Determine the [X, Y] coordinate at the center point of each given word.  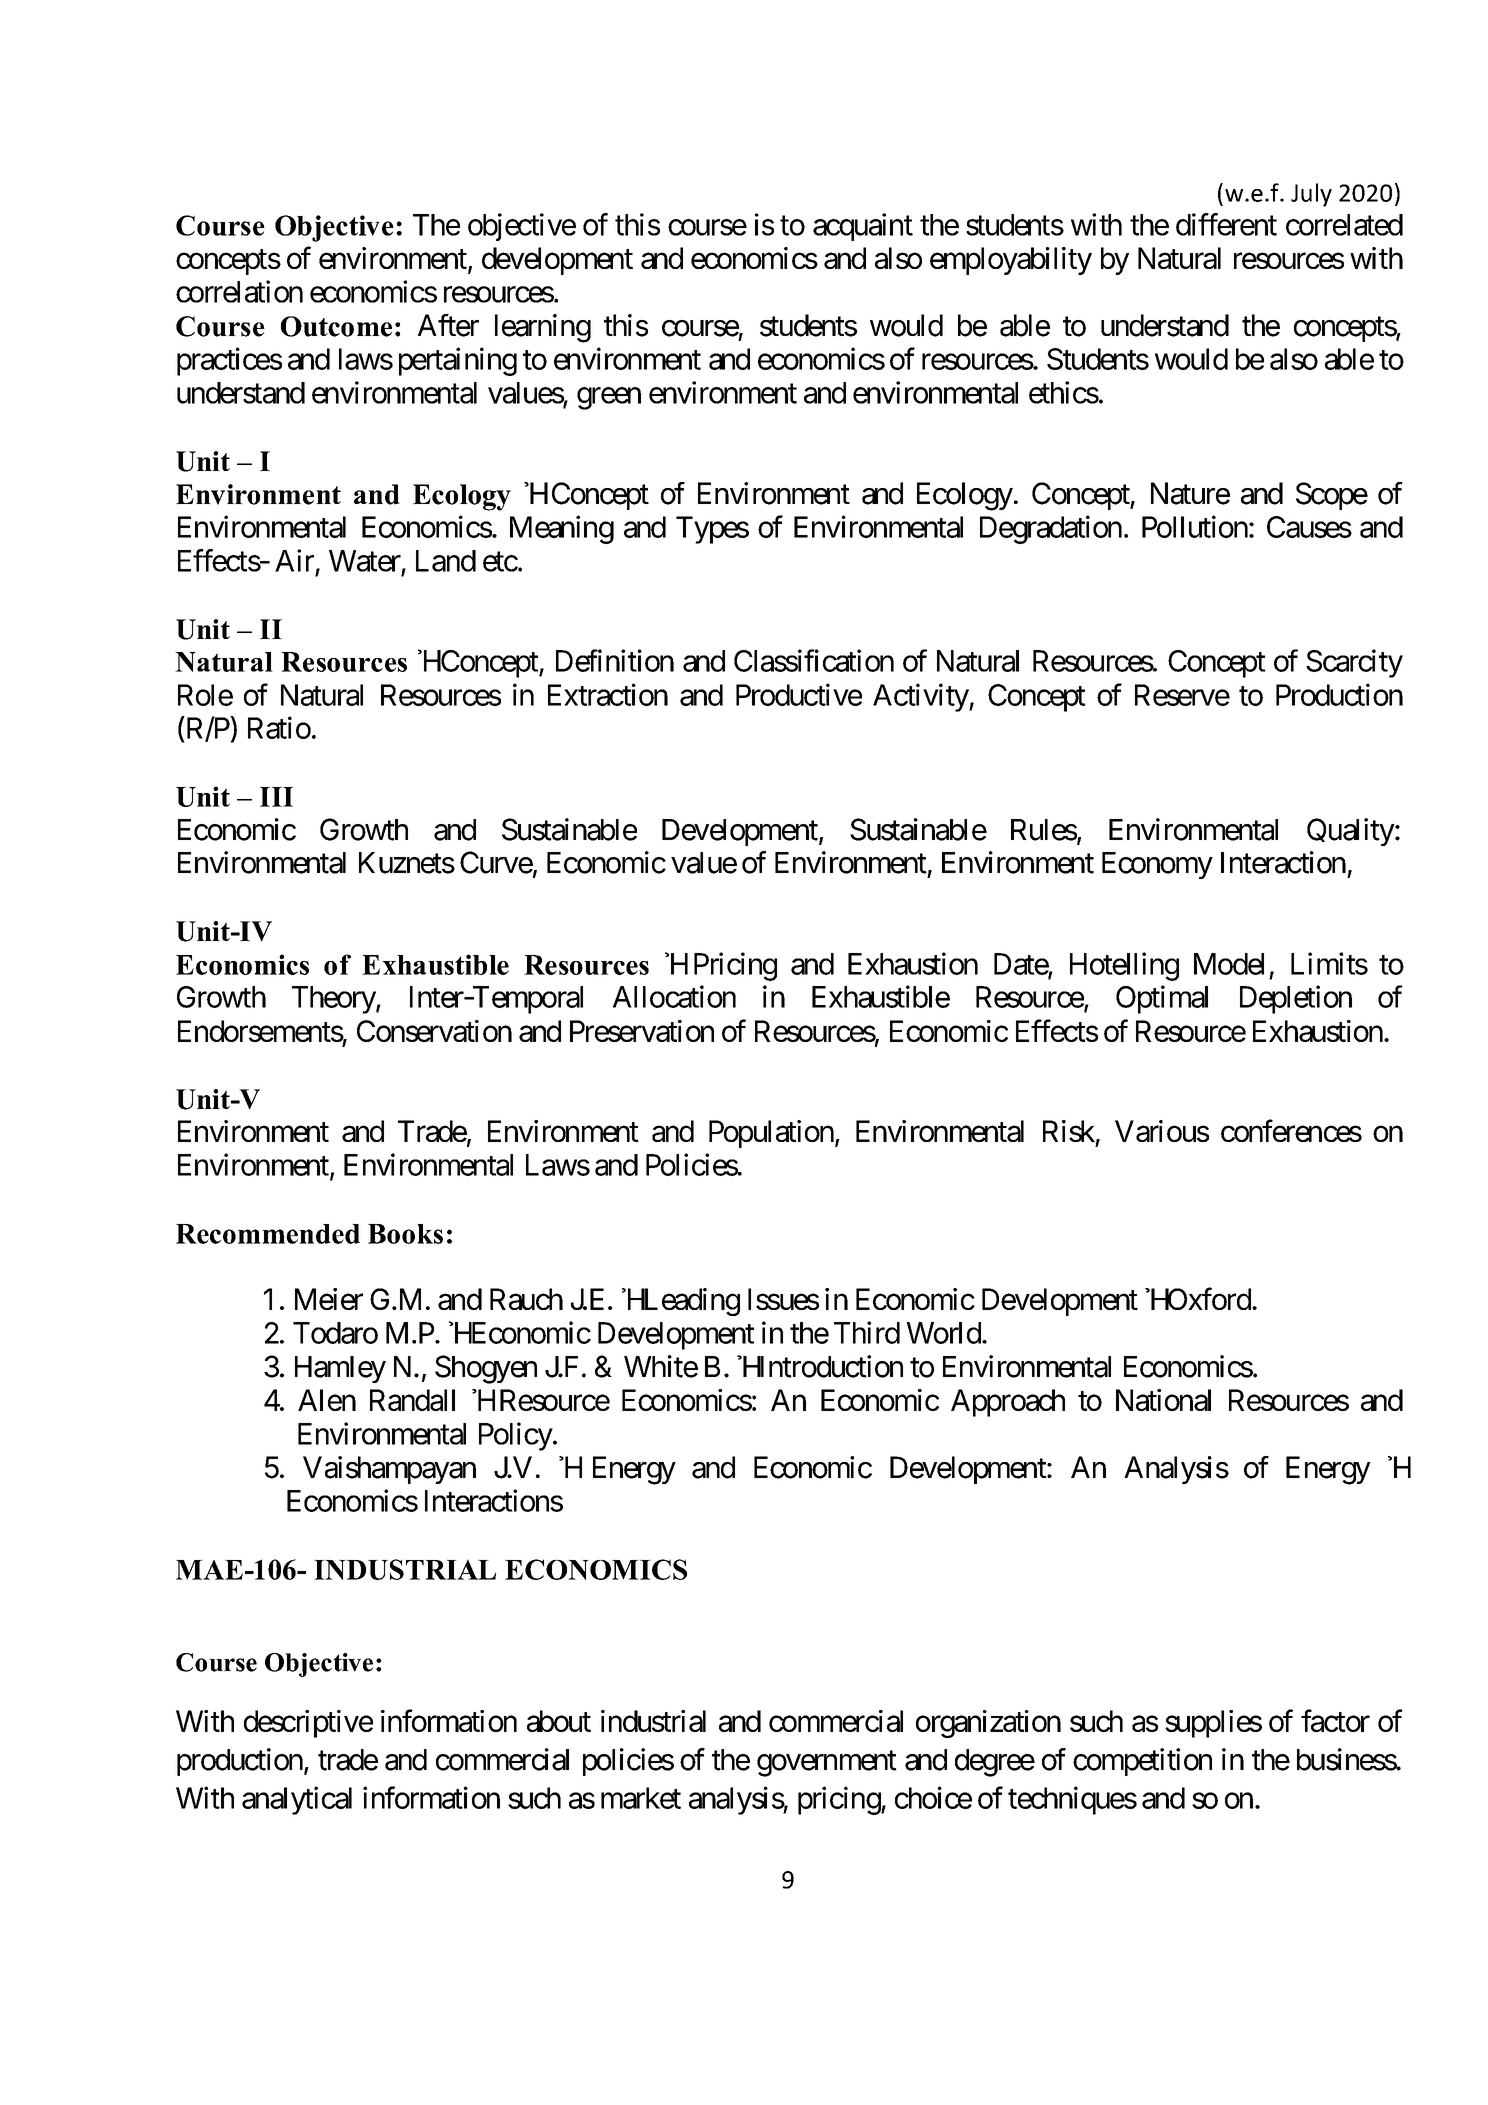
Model [1229, 964]
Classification [814, 660]
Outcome [336, 326]
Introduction [829, 1366]
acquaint [863, 227]
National [1163, 1400]
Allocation [674, 996]
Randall [412, 1400]
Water [365, 561]
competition [1142, 1762]
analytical [297, 1800]
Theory [334, 1000]
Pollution [1195, 526]
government [827, 1764]
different [1226, 224]
